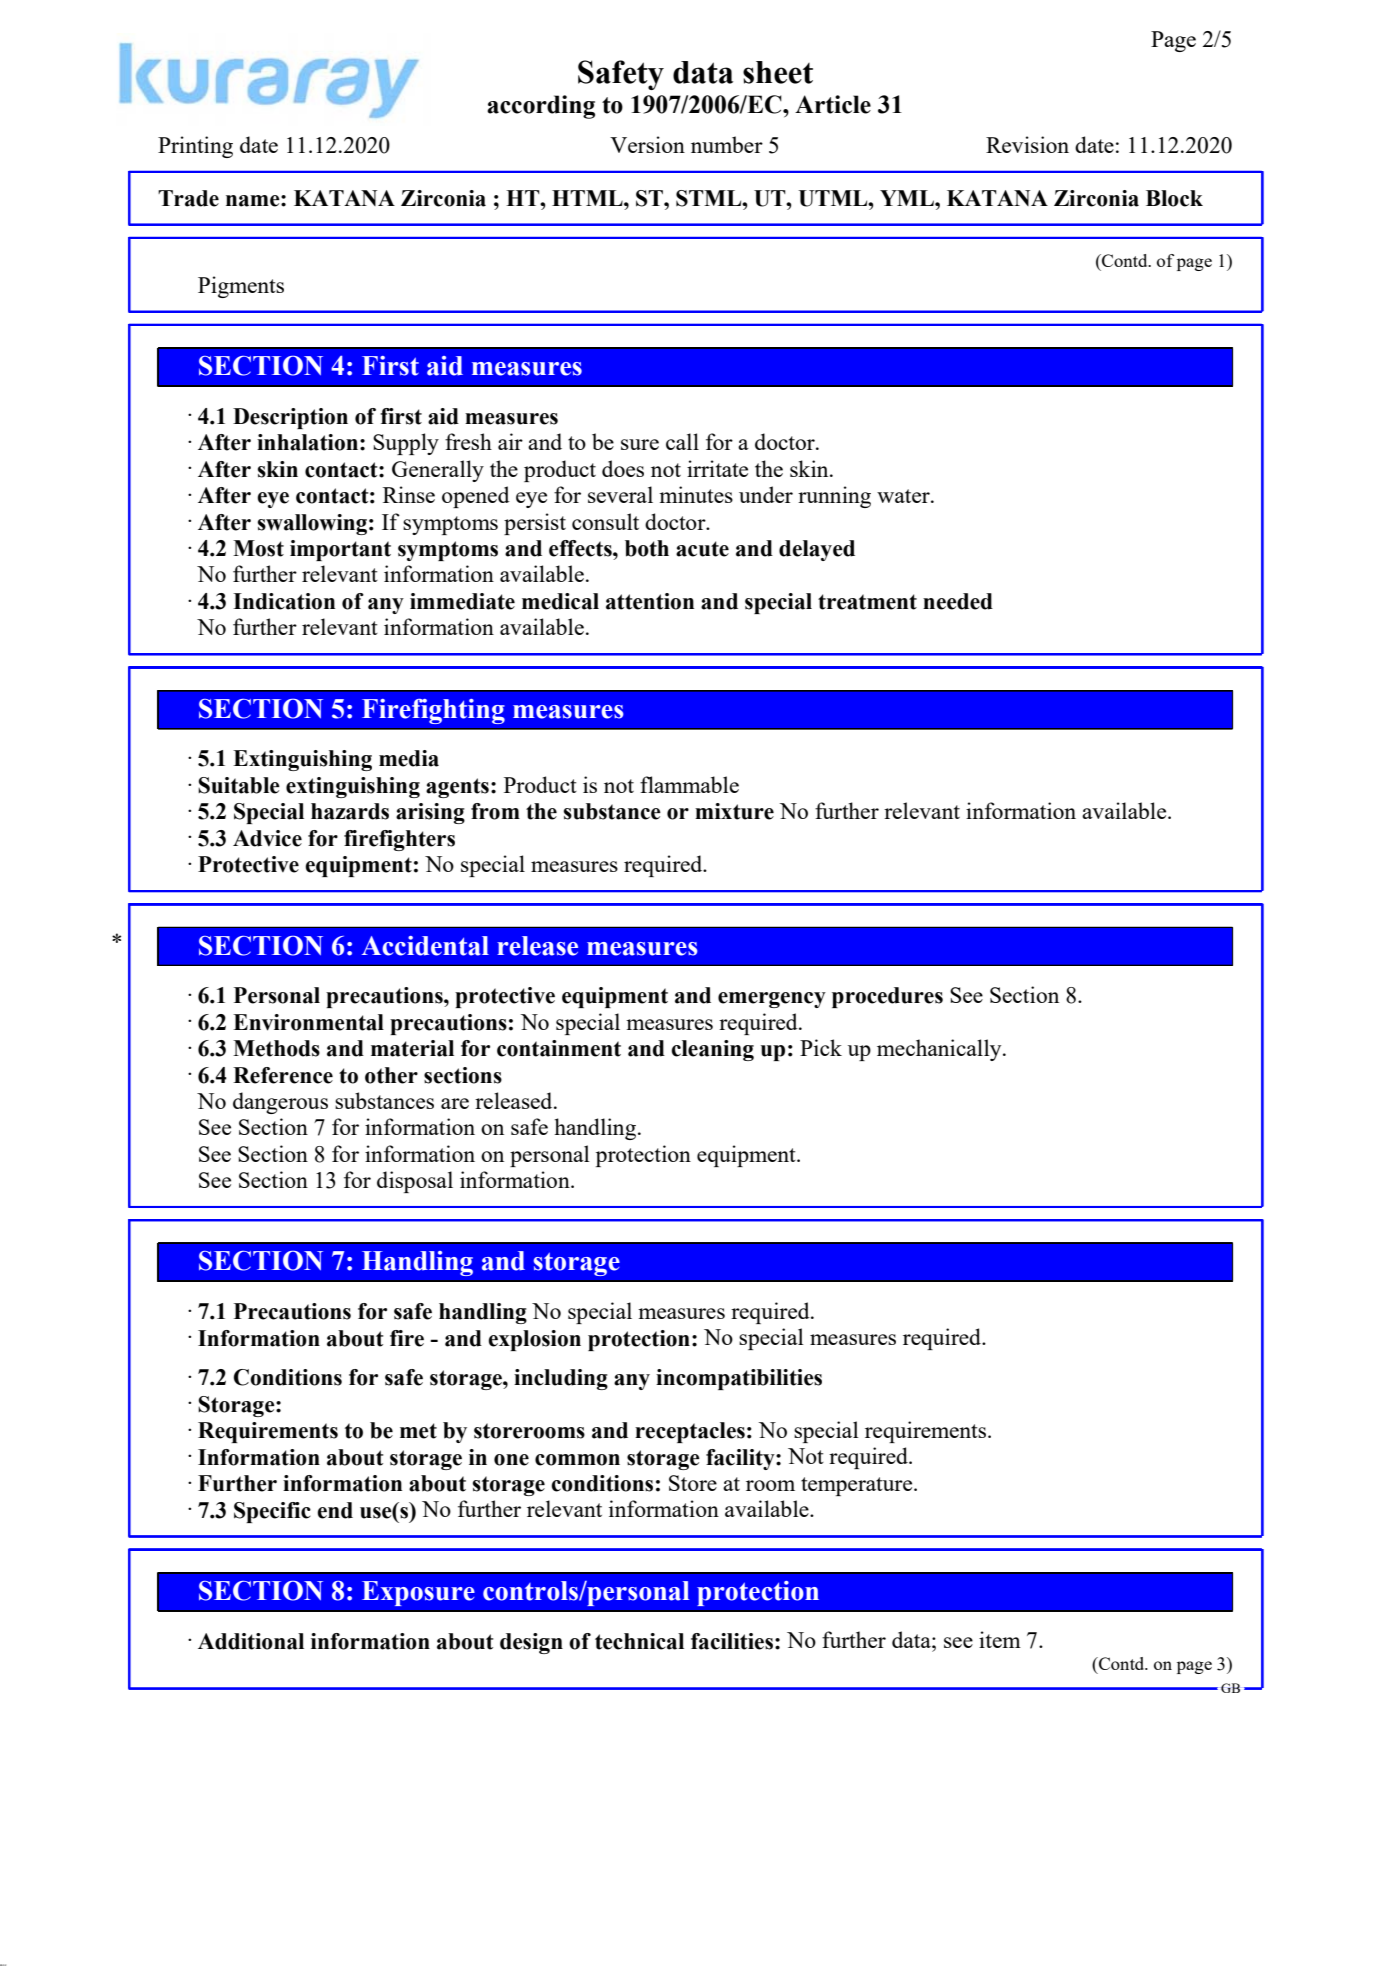 The width and height of the document is (1391, 1967). Describe the element at coordinates (712, 1050) in the document. I see `cleaning` at that location.
